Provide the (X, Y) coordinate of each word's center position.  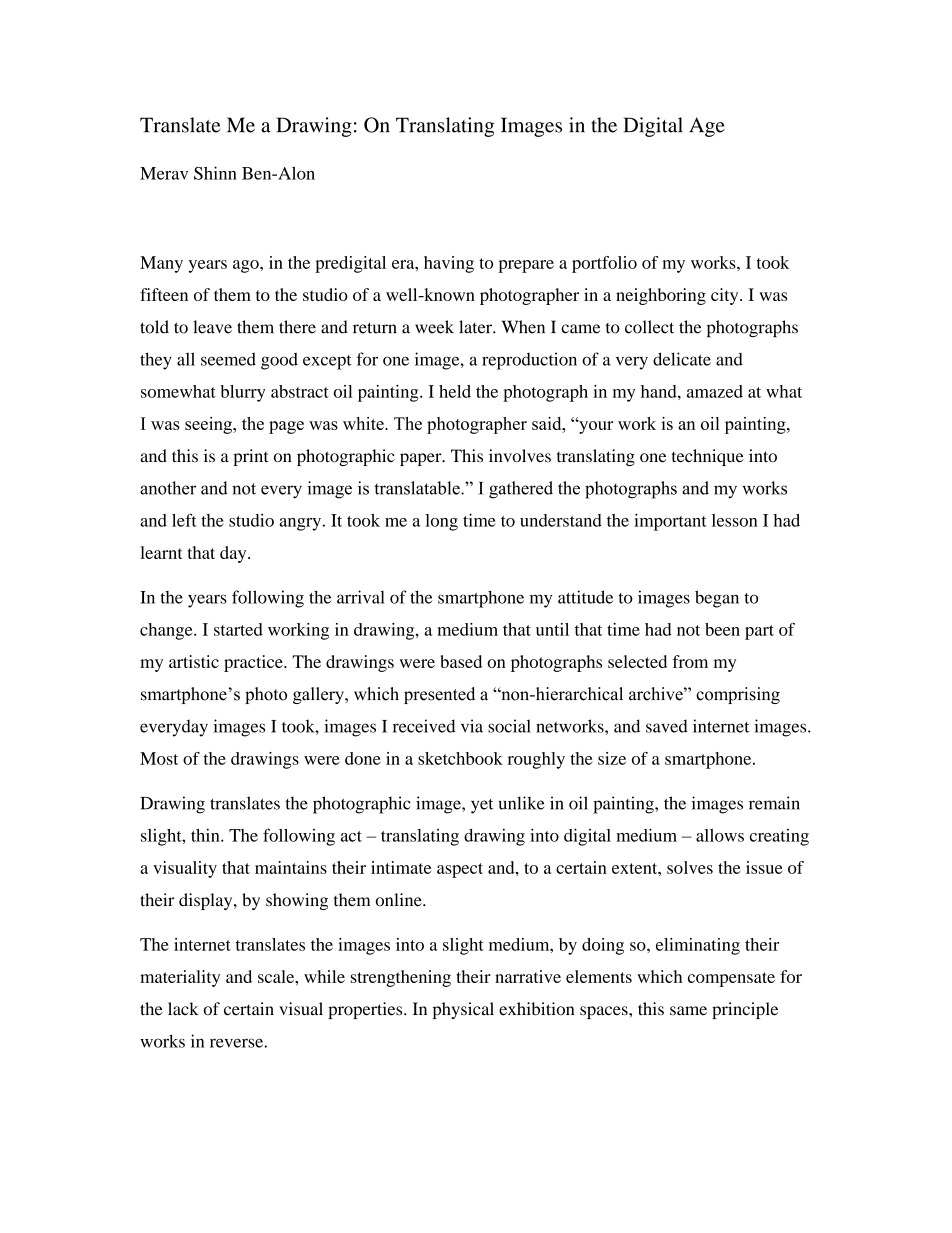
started (238, 629)
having (449, 264)
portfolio (604, 264)
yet (482, 806)
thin (206, 835)
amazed (715, 391)
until (552, 629)
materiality (180, 978)
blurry (243, 393)
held (455, 391)
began (717, 599)
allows (720, 835)
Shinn (215, 173)
